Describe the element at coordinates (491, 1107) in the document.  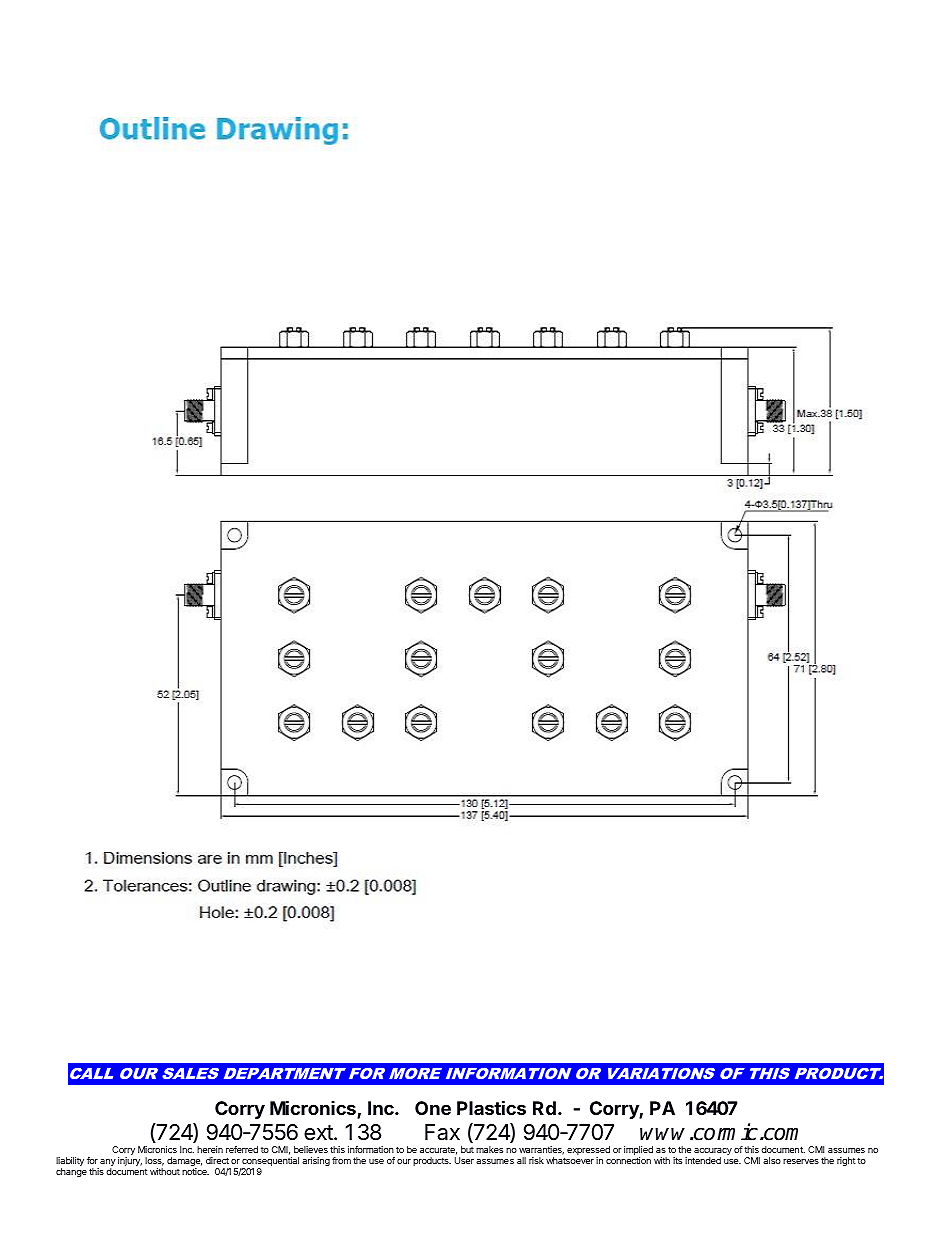
I see `Plastics` at that location.
